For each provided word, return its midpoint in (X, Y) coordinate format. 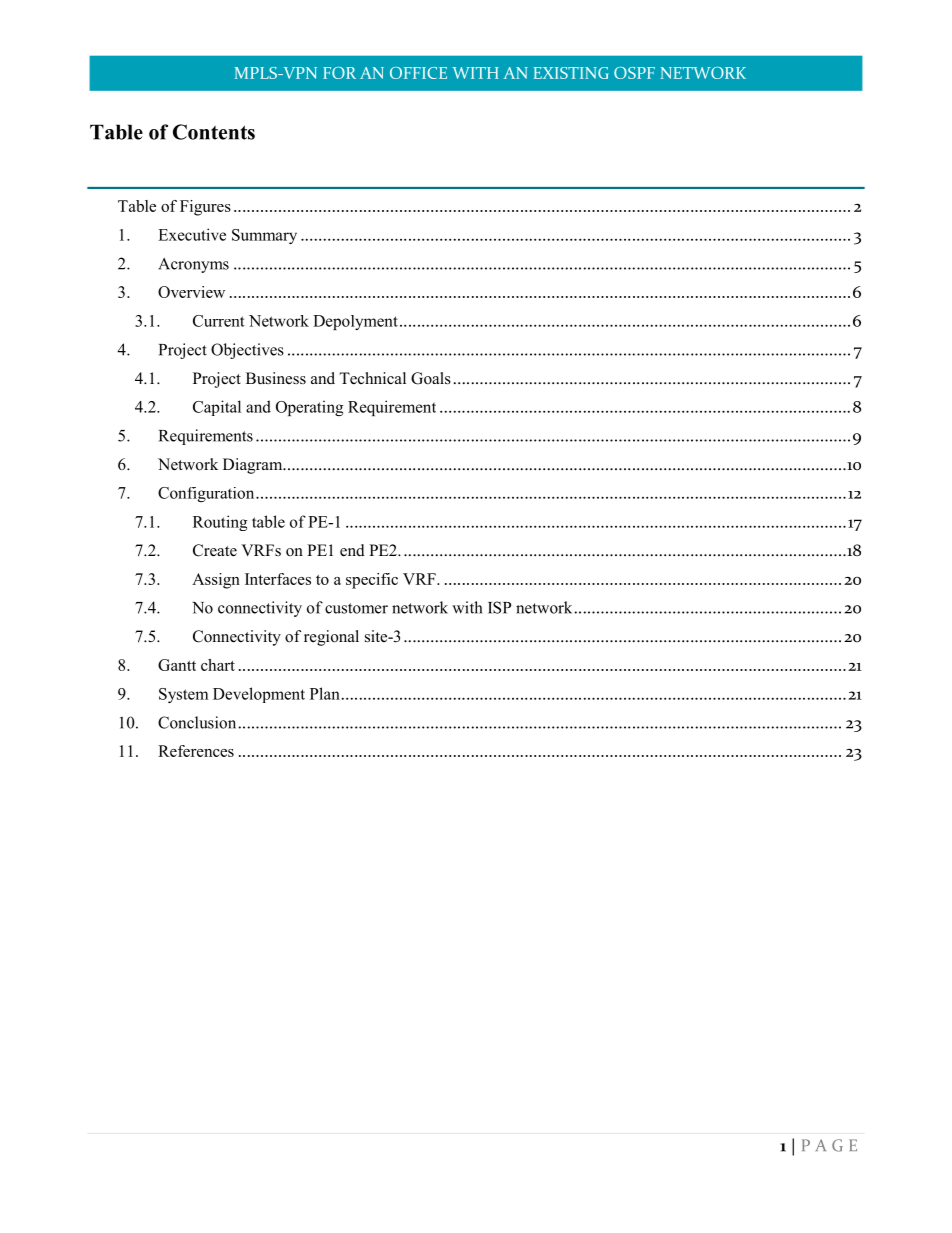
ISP (499, 607)
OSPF (634, 73)
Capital (217, 408)
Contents (214, 132)
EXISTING (571, 73)
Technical (372, 378)
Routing (220, 523)
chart (218, 665)
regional (331, 638)
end (352, 550)
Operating (309, 408)
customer (356, 608)
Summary (264, 236)
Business (276, 378)
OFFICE (418, 73)
